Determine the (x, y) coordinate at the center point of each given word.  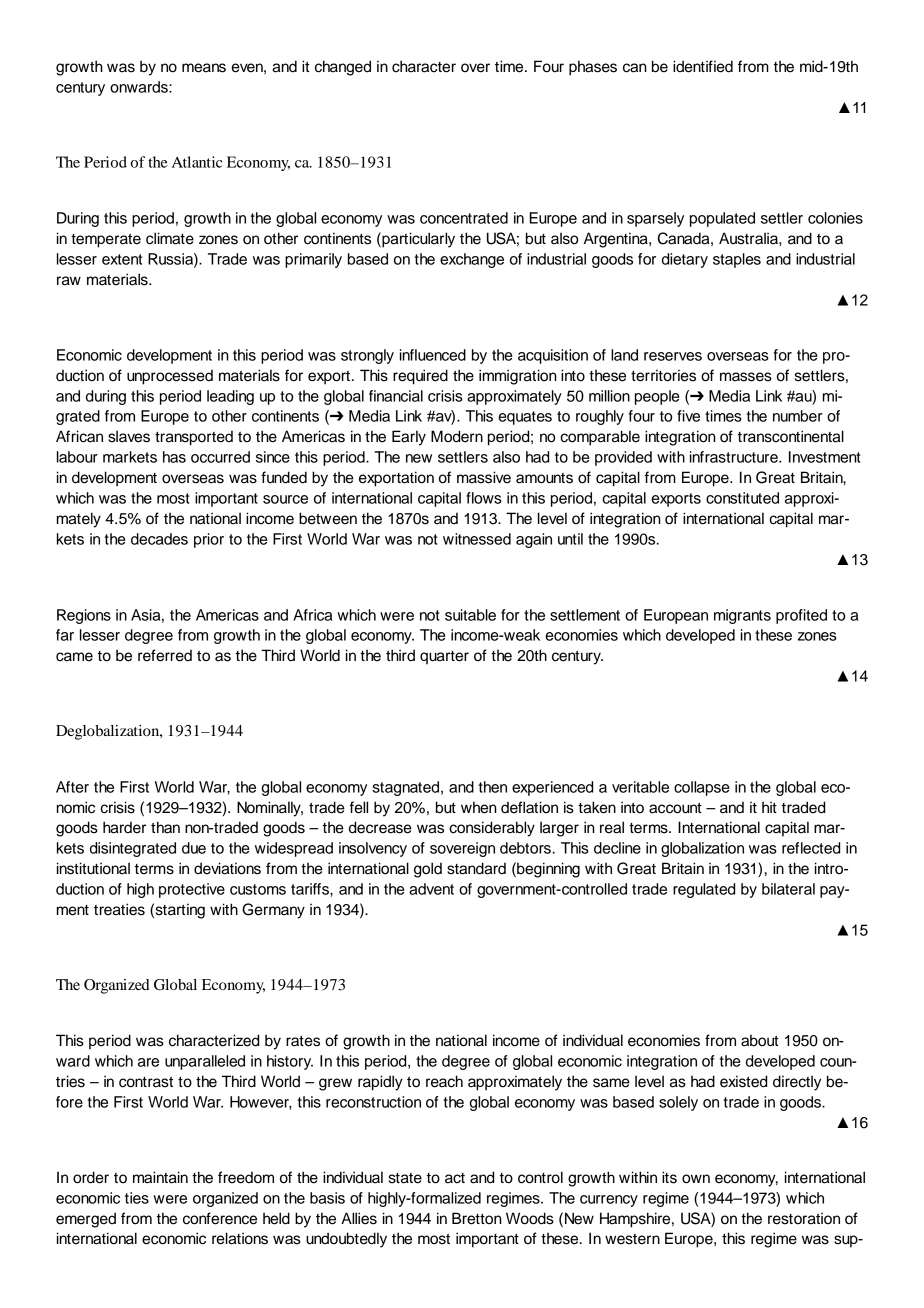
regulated (704, 890)
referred (165, 655)
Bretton (477, 1218)
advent (431, 889)
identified (703, 66)
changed (343, 68)
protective (192, 890)
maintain (160, 1177)
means (204, 68)
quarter (444, 657)
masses (746, 377)
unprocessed (170, 377)
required (420, 377)
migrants (742, 616)
